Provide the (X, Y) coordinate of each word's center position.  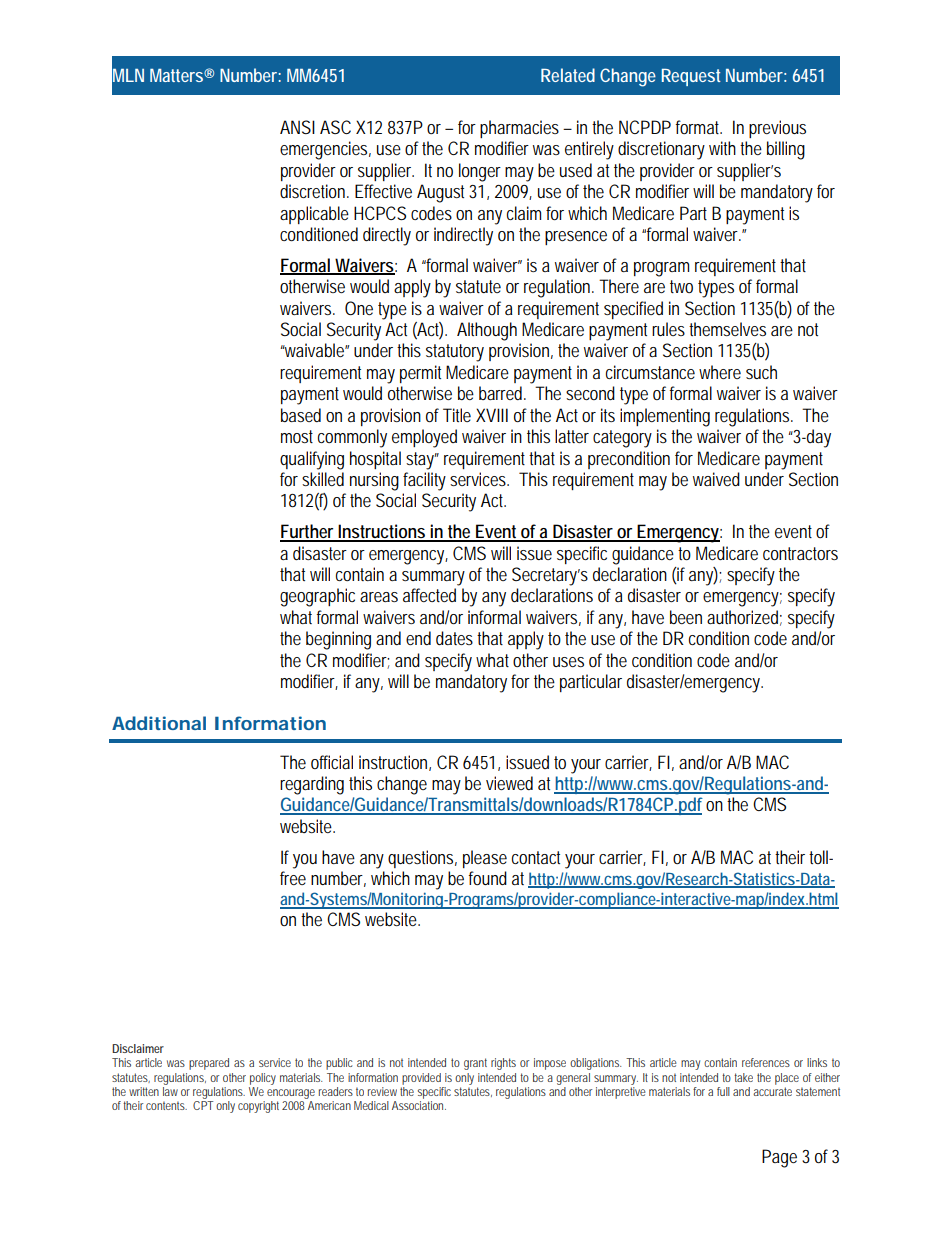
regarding (312, 785)
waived (716, 479)
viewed (509, 783)
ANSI (297, 127)
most (297, 436)
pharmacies (519, 129)
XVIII (492, 415)
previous (777, 129)
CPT (203, 1105)
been (686, 617)
